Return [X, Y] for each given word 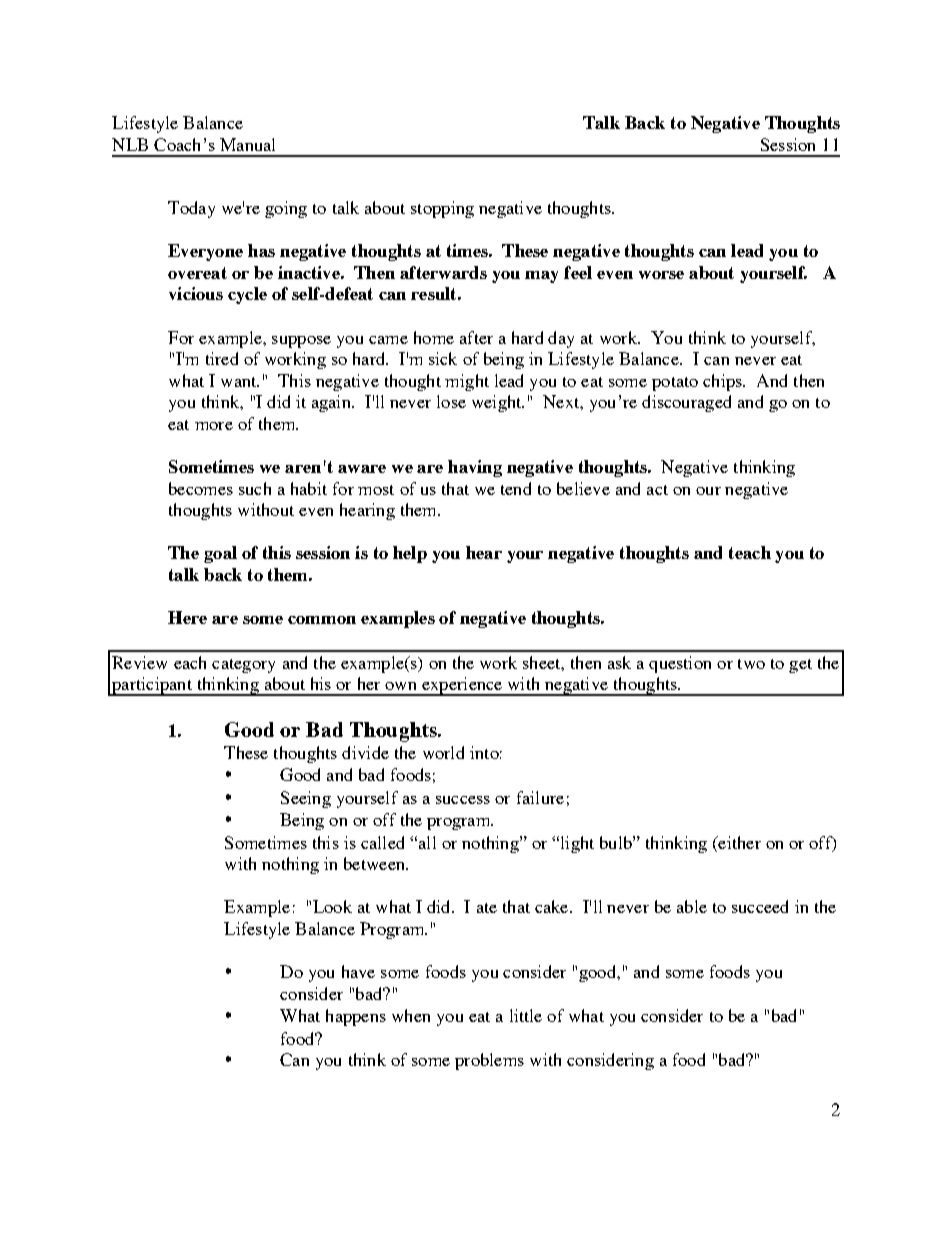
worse [661, 275]
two [751, 664]
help [410, 554]
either [738, 842]
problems [489, 1061]
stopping [442, 209]
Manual [247, 144]
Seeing [306, 799]
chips [723, 382]
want [240, 382]
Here [187, 617]
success [463, 800]
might [467, 382]
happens [356, 1017]
